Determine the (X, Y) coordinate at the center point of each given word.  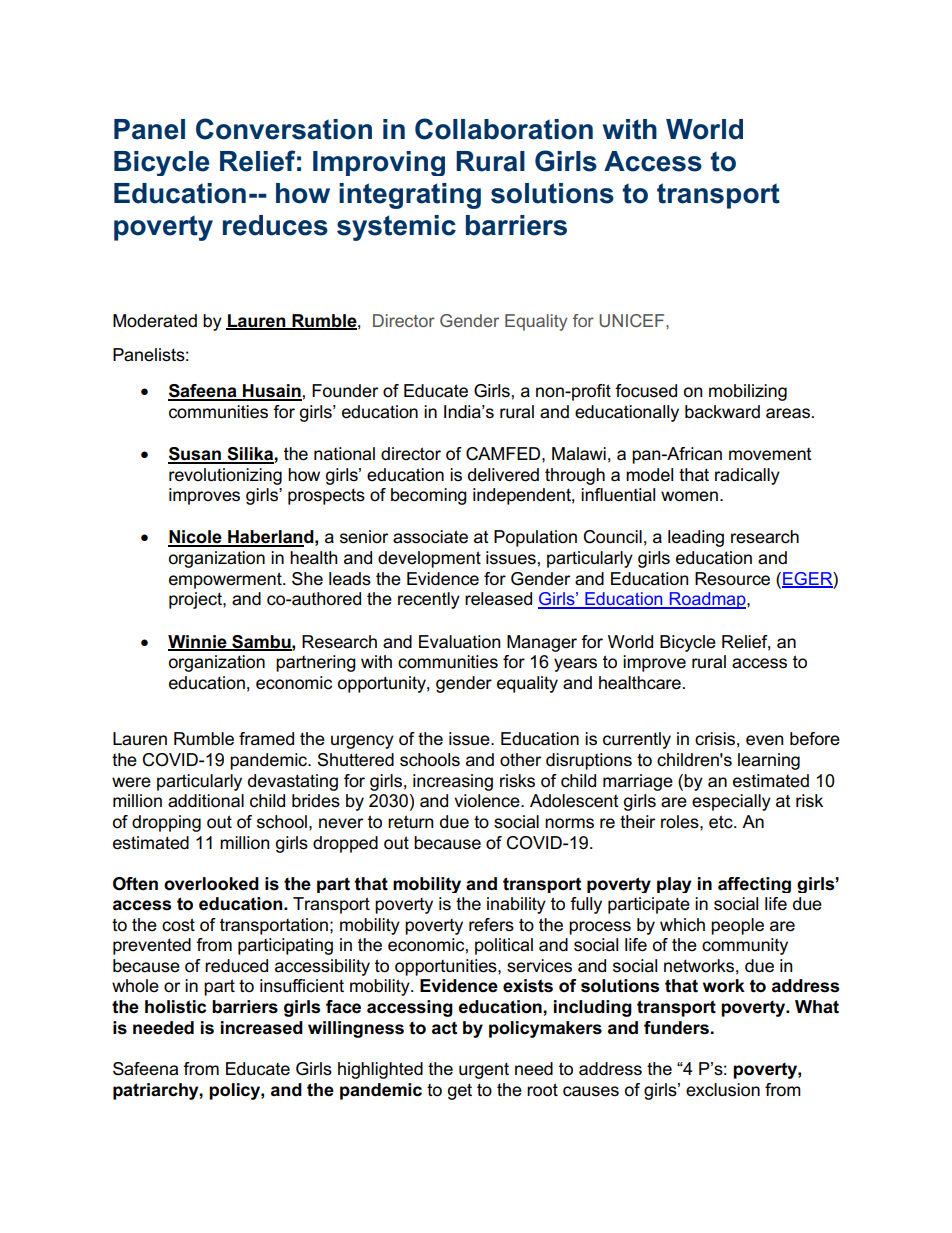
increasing (453, 782)
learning (769, 761)
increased (262, 1028)
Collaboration (504, 129)
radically (747, 476)
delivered (503, 475)
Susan (195, 455)
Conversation (284, 129)
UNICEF (633, 320)
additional (206, 801)
